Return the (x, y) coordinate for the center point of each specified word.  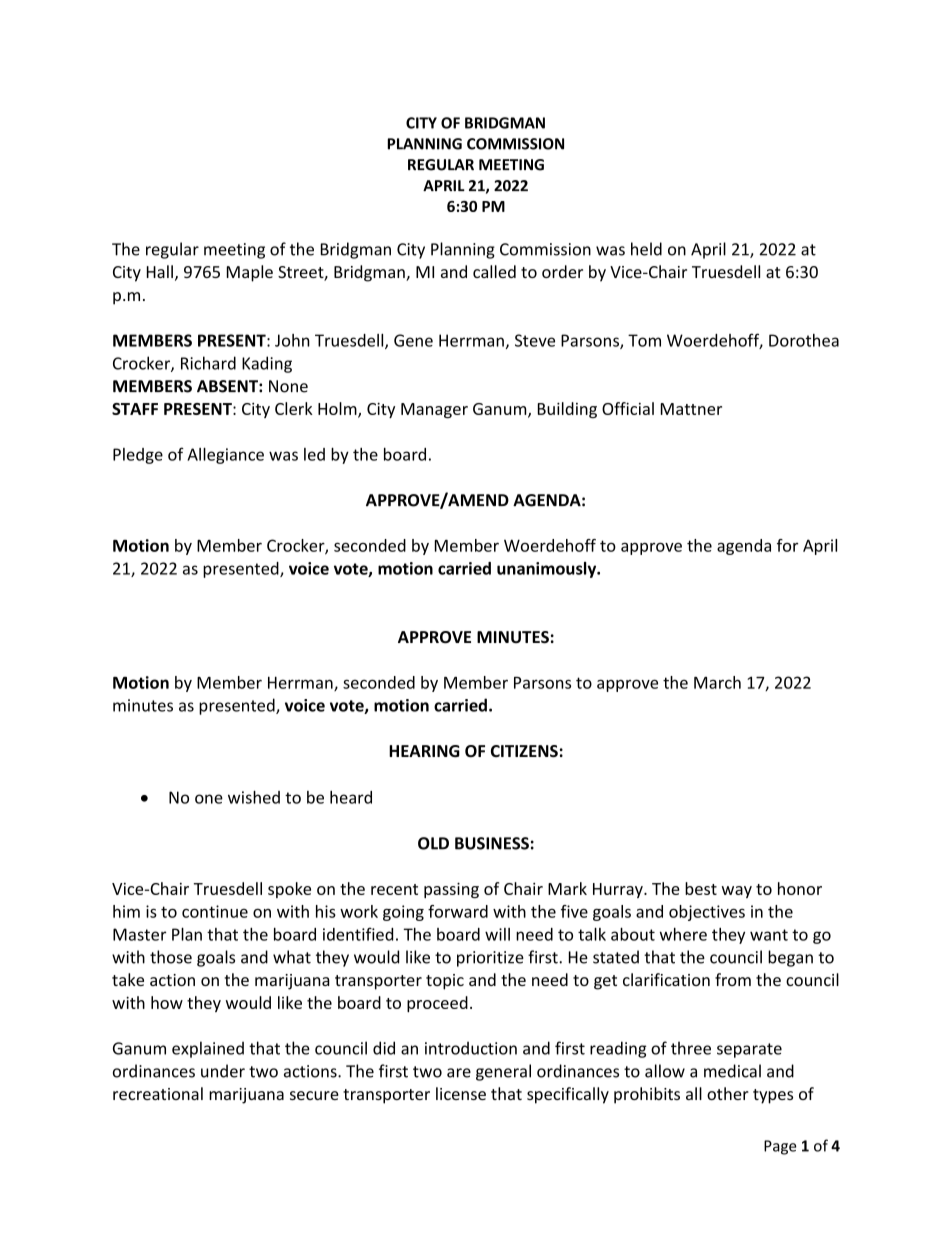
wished (254, 797)
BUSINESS (492, 843)
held (646, 249)
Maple (250, 273)
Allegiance (225, 456)
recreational (158, 1093)
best (701, 888)
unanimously (548, 570)
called (494, 271)
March (717, 682)
